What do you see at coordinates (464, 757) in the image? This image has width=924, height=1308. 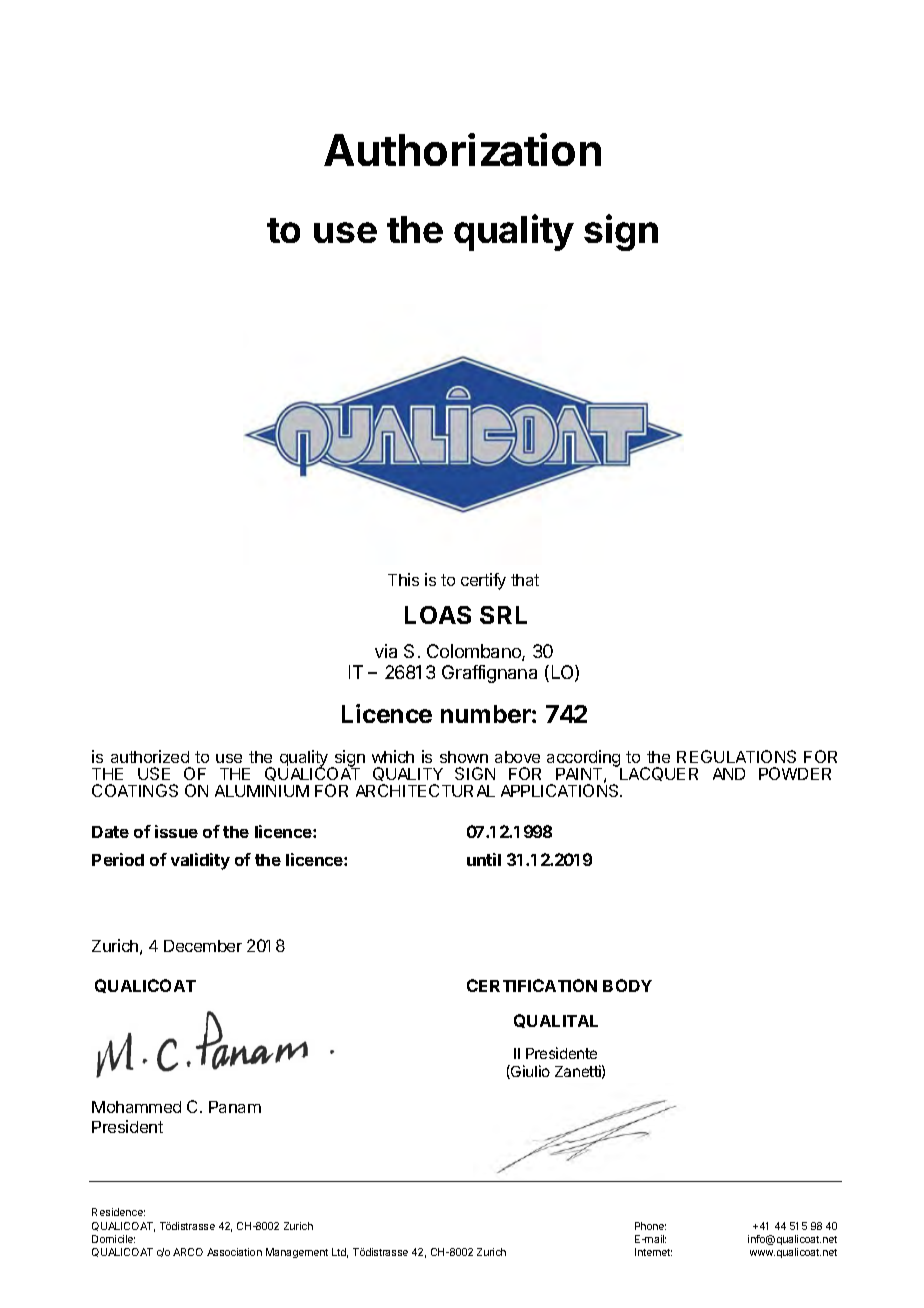 I see `shown` at bounding box center [464, 757].
